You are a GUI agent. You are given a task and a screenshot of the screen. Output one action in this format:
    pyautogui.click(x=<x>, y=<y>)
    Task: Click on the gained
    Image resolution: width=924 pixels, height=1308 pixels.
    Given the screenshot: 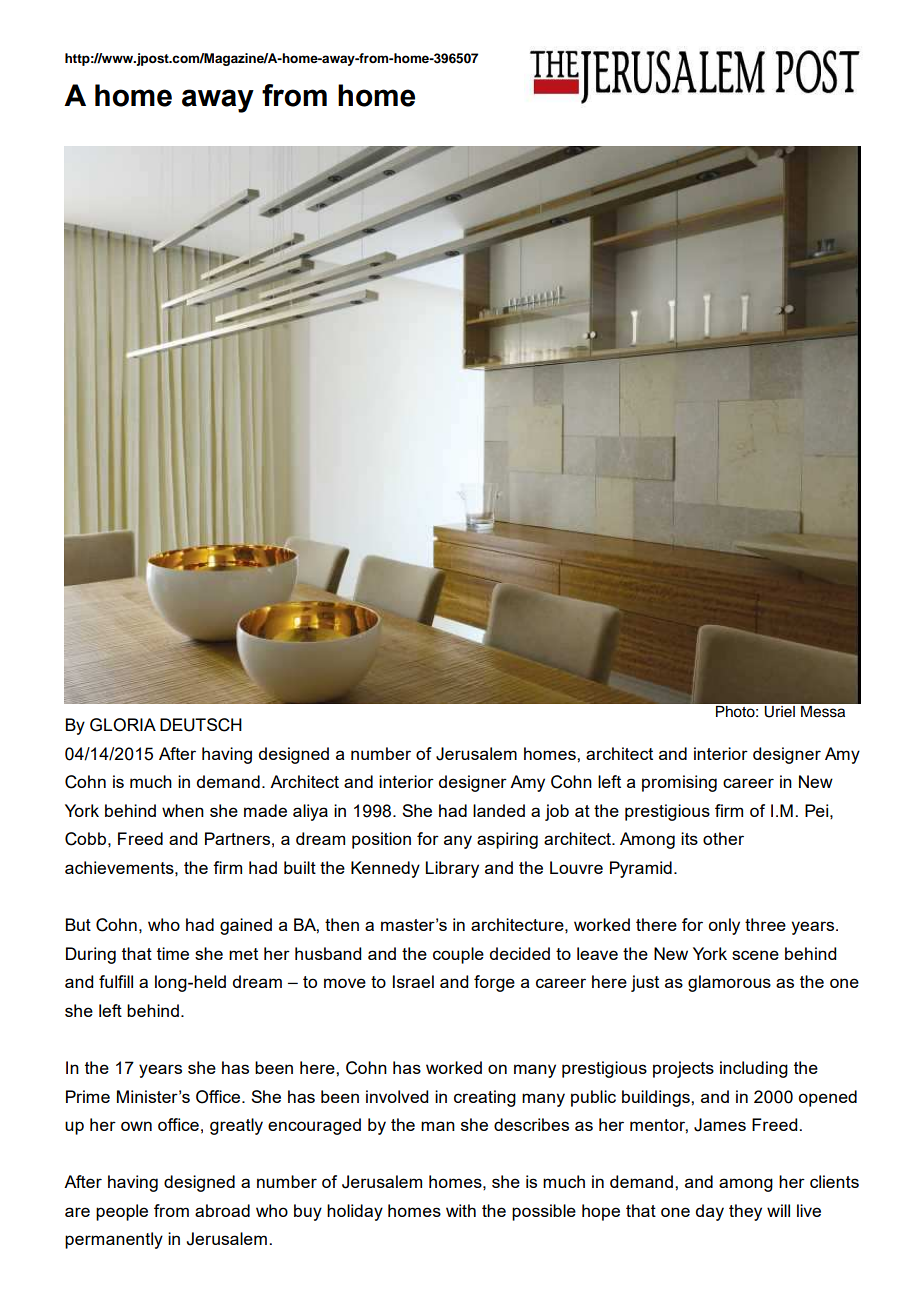 What is the action you would take?
    pyautogui.click(x=246, y=926)
